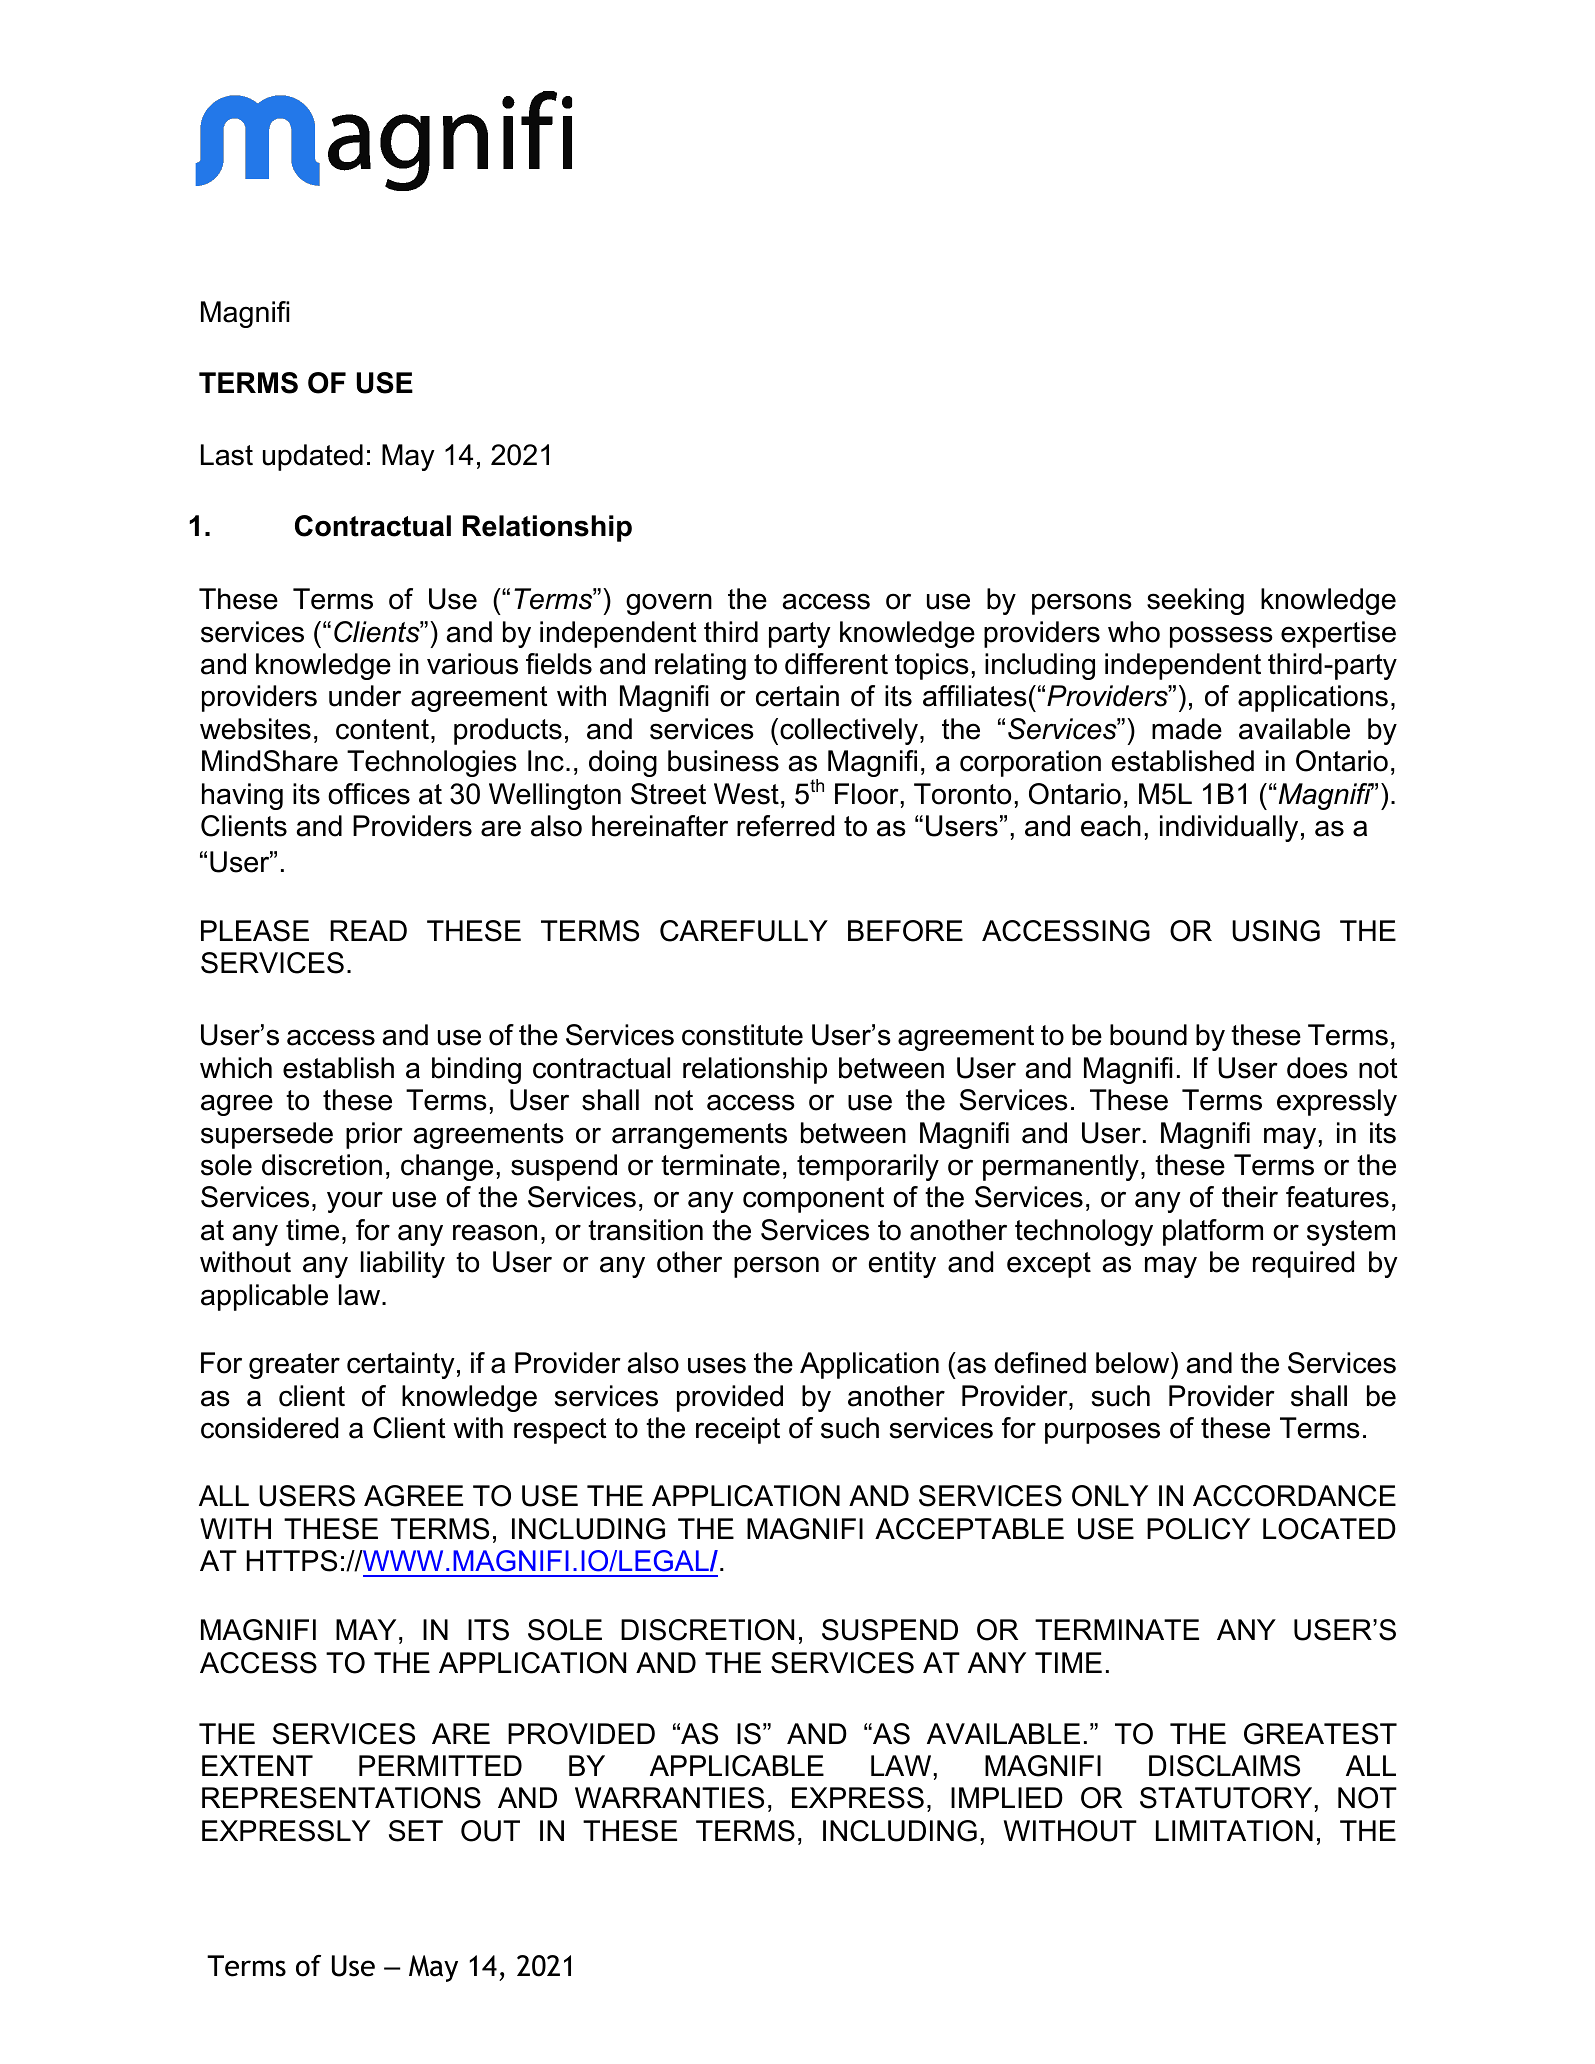 The image size is (1595, 2064). What do you see at coordinates (1276, 931) in the page?
I see `USING` at bounding box center [1276, 931].
